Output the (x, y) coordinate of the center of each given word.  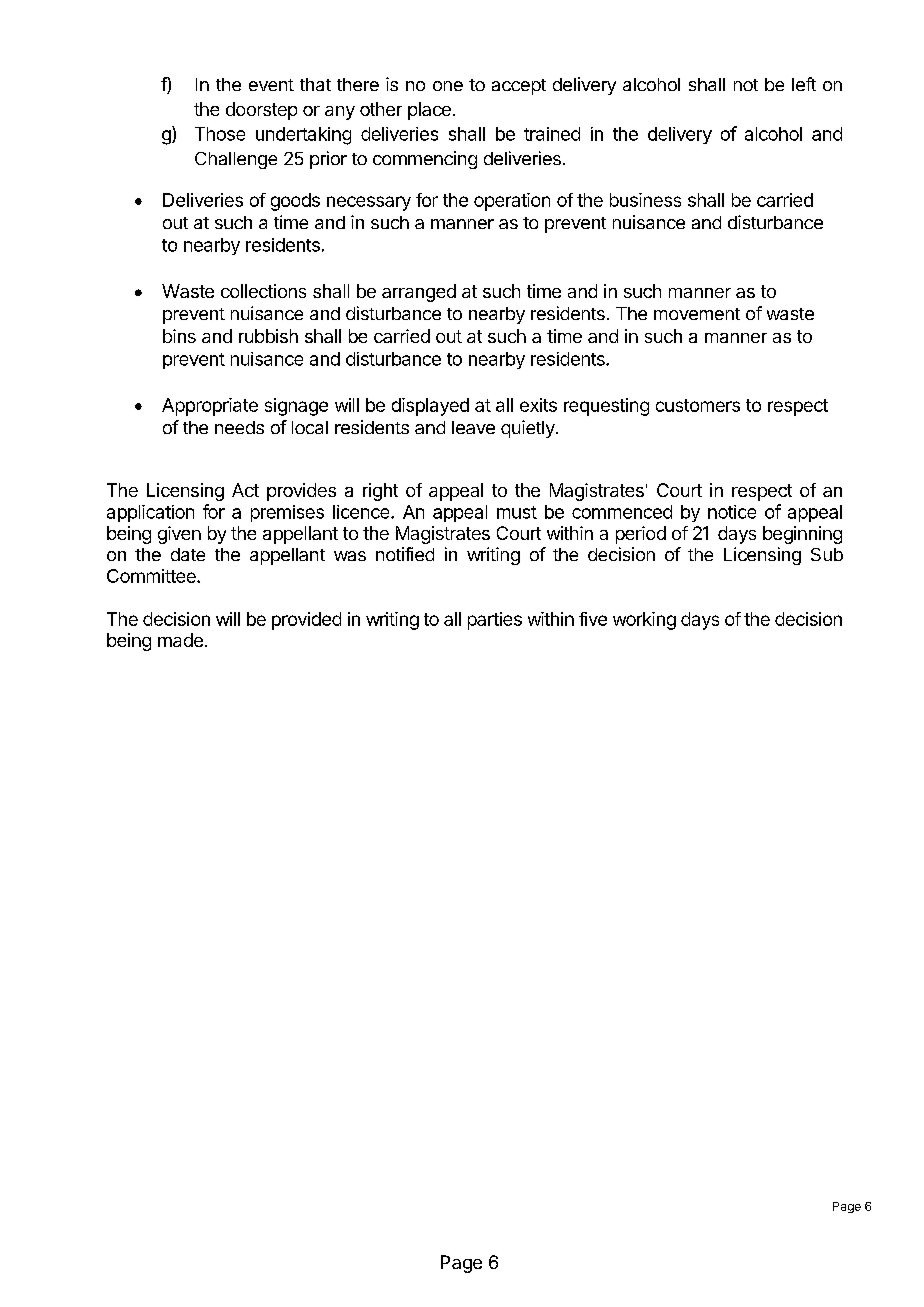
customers (698, 405)
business (645, 200)
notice (732, 512)
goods (295, 202)
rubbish (268, 336)
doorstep (261, 111)
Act (245, 490)
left (804, 84)
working (644, 621)
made (180, 640)
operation (512, 202)
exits (538, 405)
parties (495, 621)
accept (519, 87)
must (517, 512)
